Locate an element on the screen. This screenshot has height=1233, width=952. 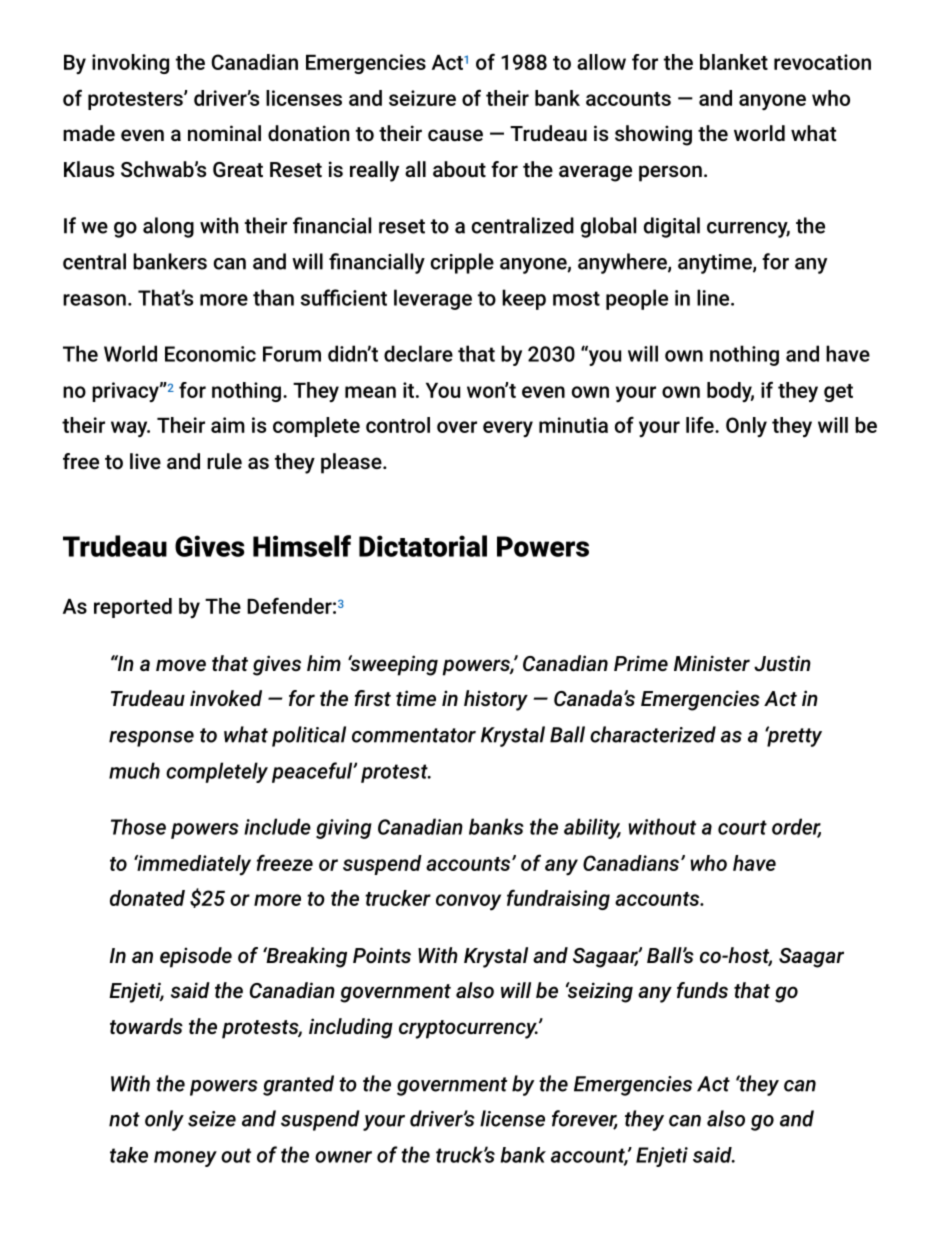
funds is located at coordinates (702, 990).
